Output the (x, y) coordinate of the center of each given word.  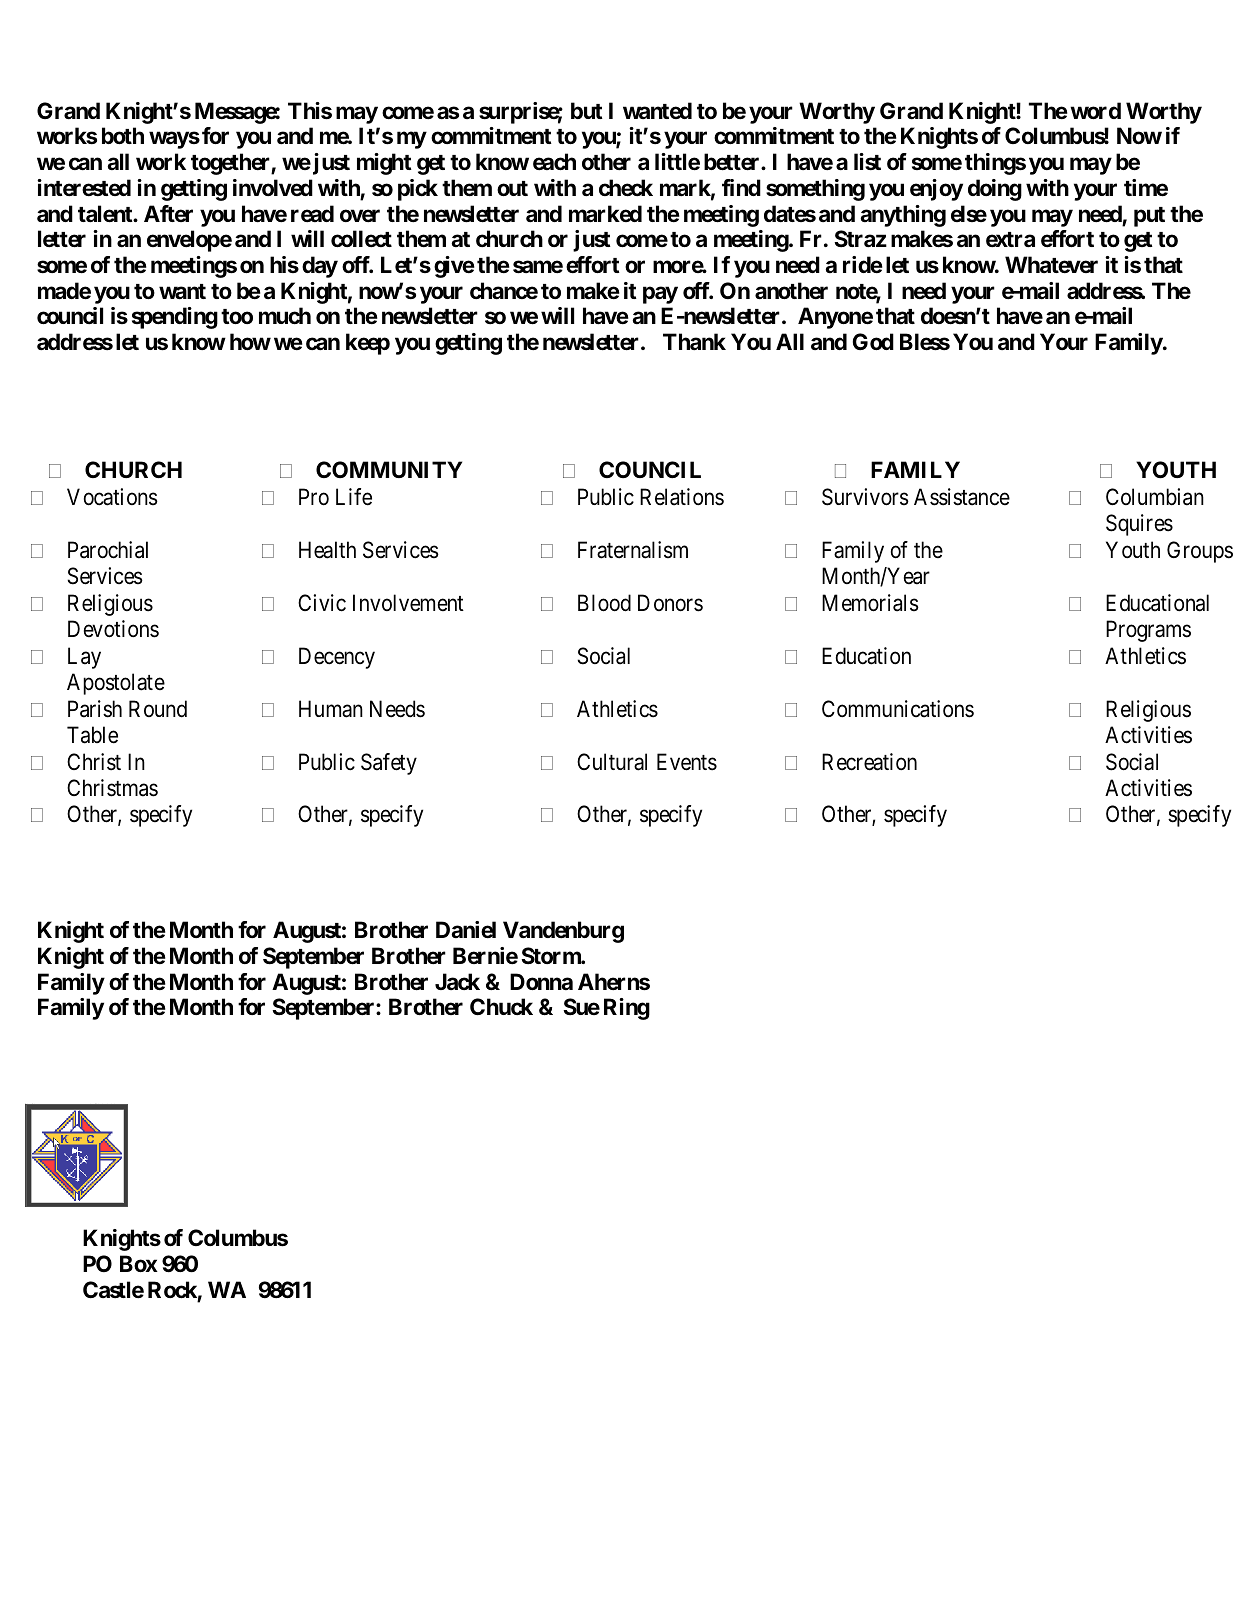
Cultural (612, 762)
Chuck (501, 1006)
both (123, 135)
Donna (541, 981)
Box (139, 1263)
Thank (694, 342)
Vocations (112, 497)
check (626, 188)
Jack (457, 981)
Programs (1148, 631)
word (1095, 110)
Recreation (869, 762)
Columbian (1155, 497)
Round (158, 709)
